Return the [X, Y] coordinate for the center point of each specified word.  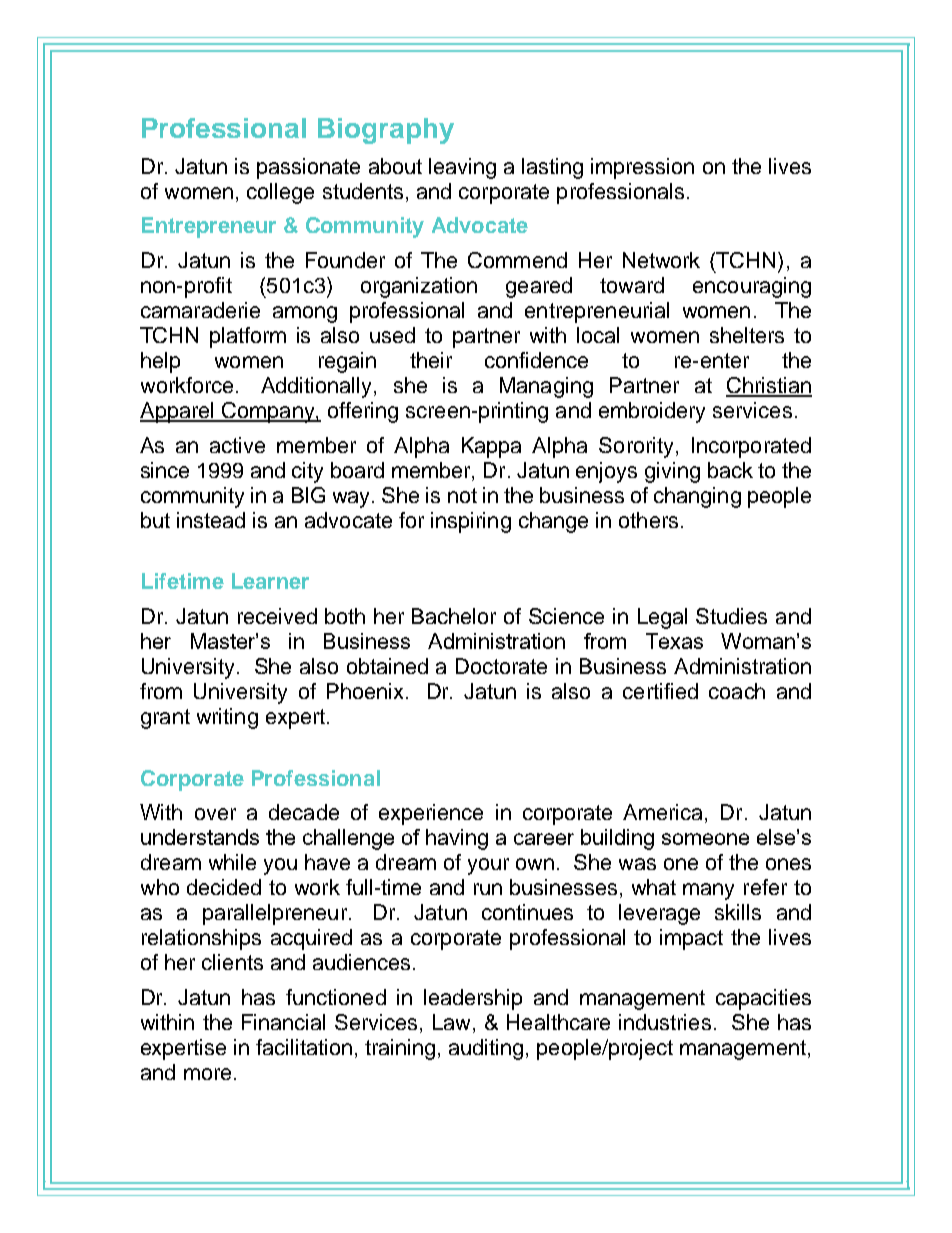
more [207, 1074]
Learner [270, 581]
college [280, 193]
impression [642, 168]
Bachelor [454, 616]
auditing [486, 1049]
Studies [731, 616]
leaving [462, 168]
